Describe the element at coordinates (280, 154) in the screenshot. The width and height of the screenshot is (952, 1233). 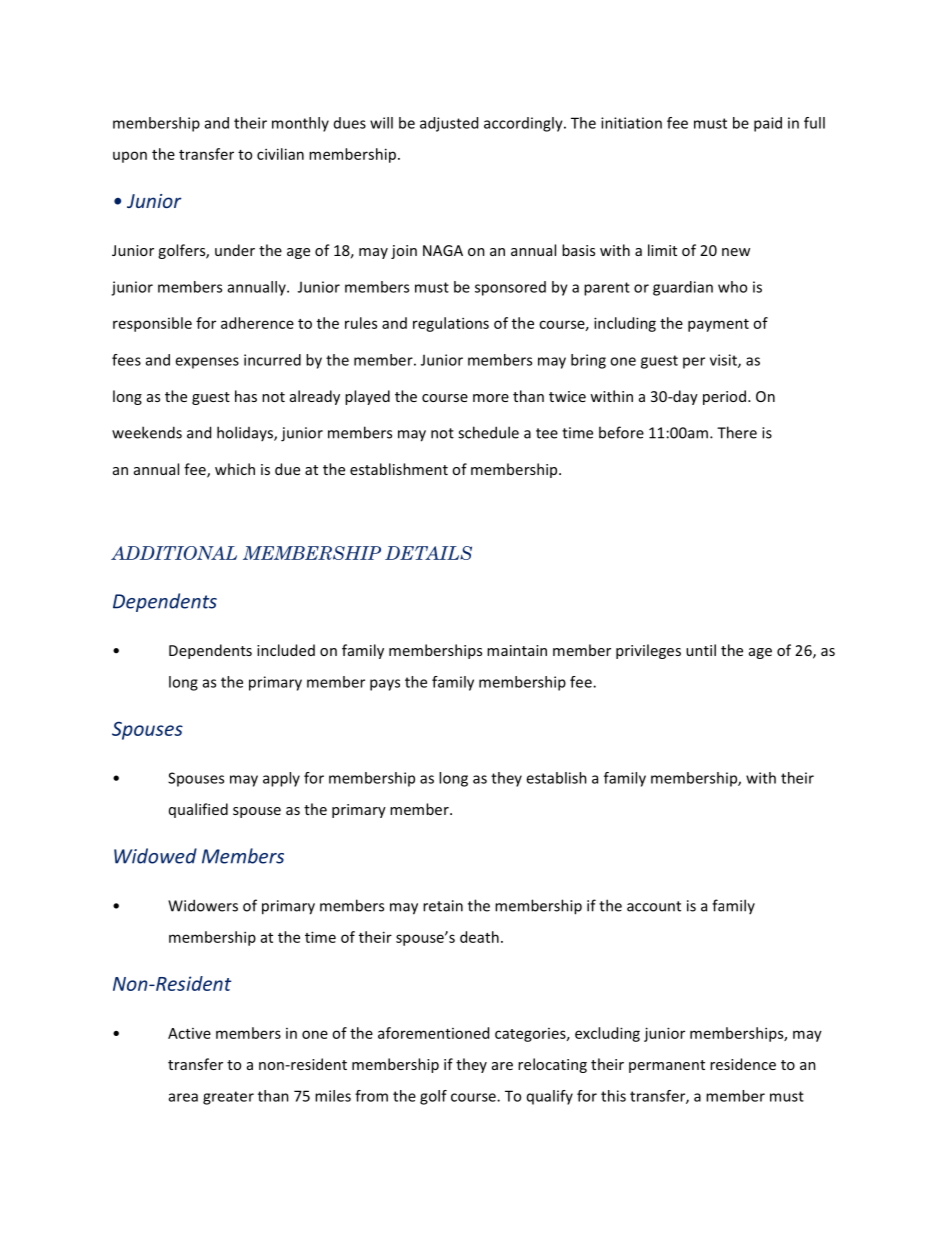
I see `civilian` at that location.
